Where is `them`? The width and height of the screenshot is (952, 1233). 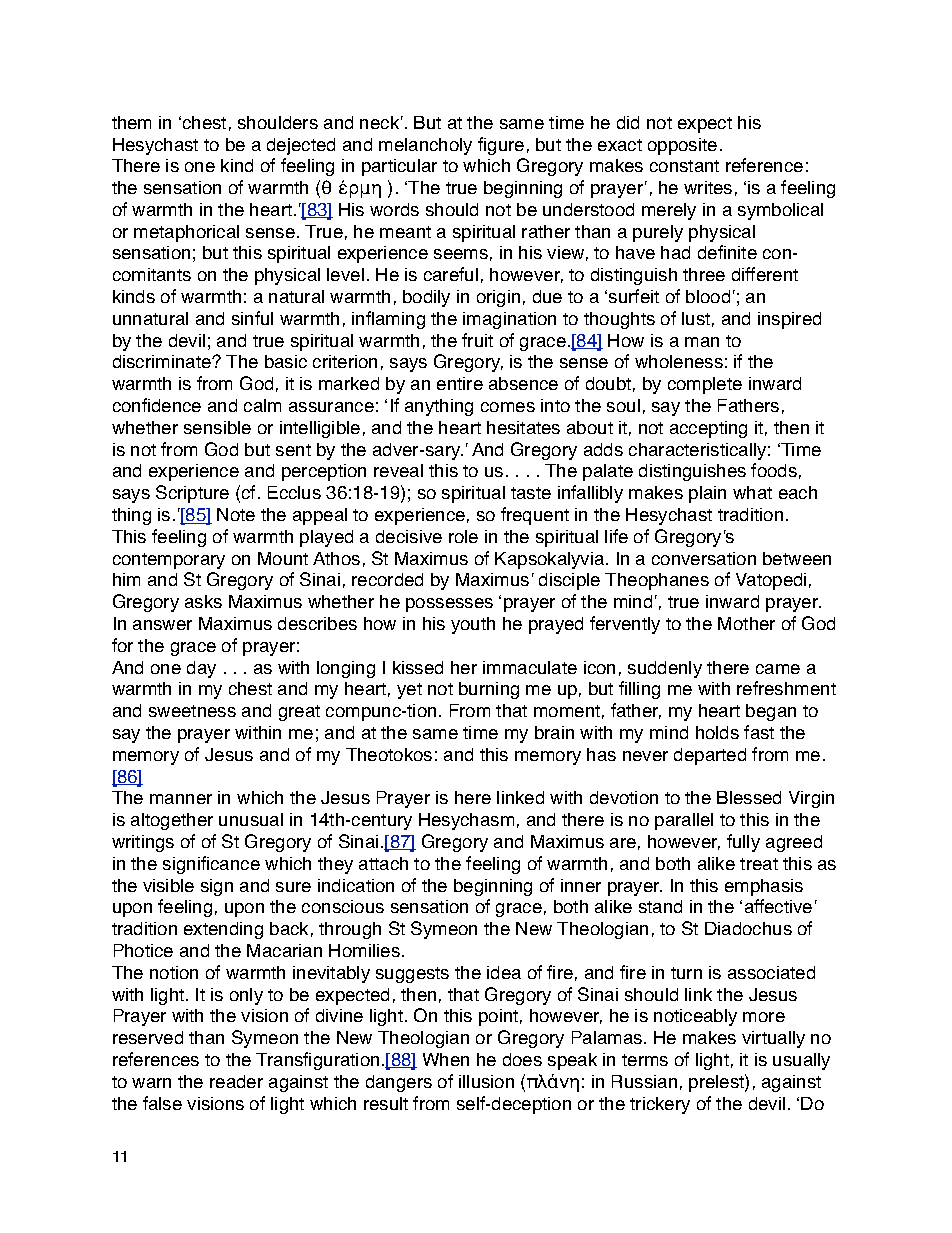 them is located at coordinates (131, 122).
